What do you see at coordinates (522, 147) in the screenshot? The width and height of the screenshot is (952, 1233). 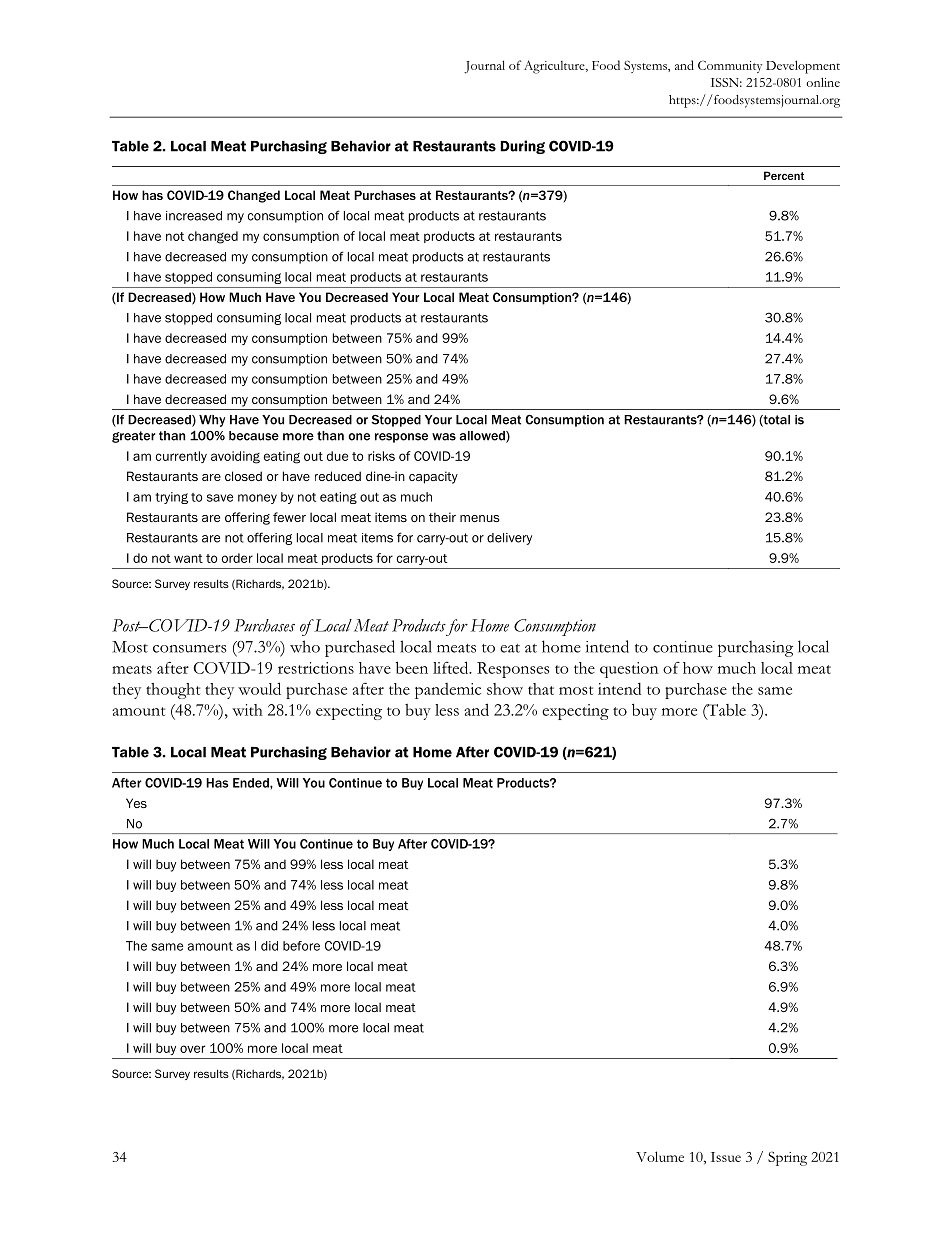 I see `During` at bounding box center [522, 147].
